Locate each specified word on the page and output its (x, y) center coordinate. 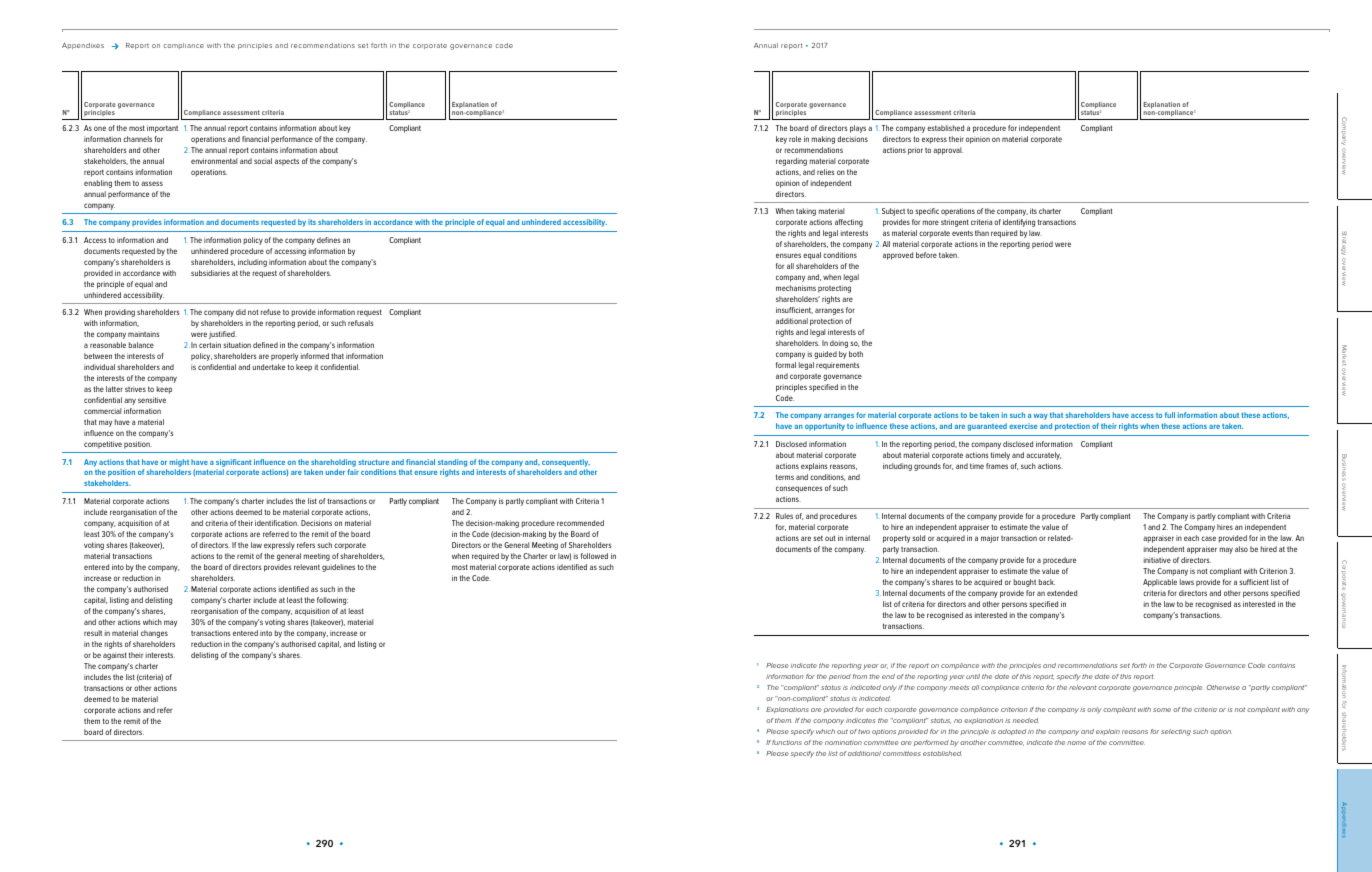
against (115, 656)
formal (786, 365)
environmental (214, 161)
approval (948, 151)
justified (223, 335)
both (856, 354)
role (795, 139)
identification (277, 523)
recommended (580, 523)
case (1208, 538)
